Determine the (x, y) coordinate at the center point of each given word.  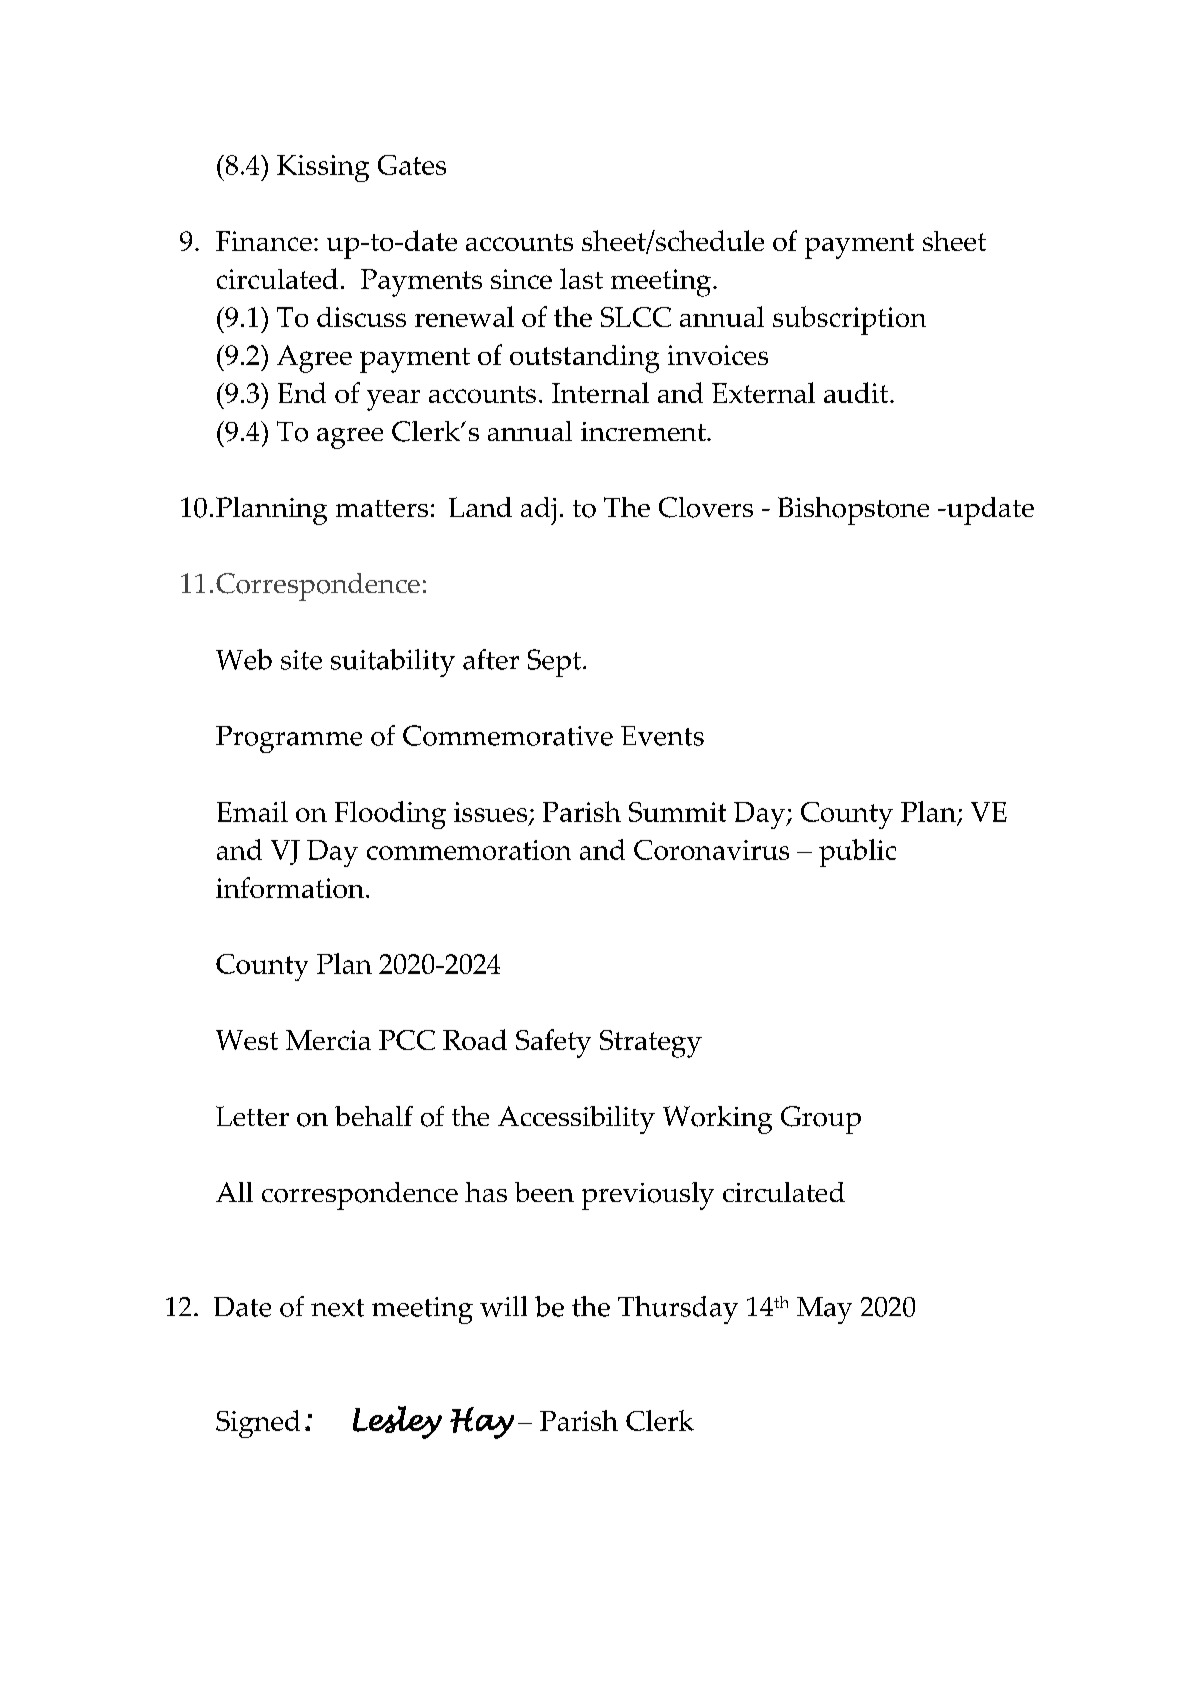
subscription (849, 320)
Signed (258, 1424)
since (521, 279)
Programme (289, 739)
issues (490, 812)
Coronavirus (711, 850)
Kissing (323, 168)
